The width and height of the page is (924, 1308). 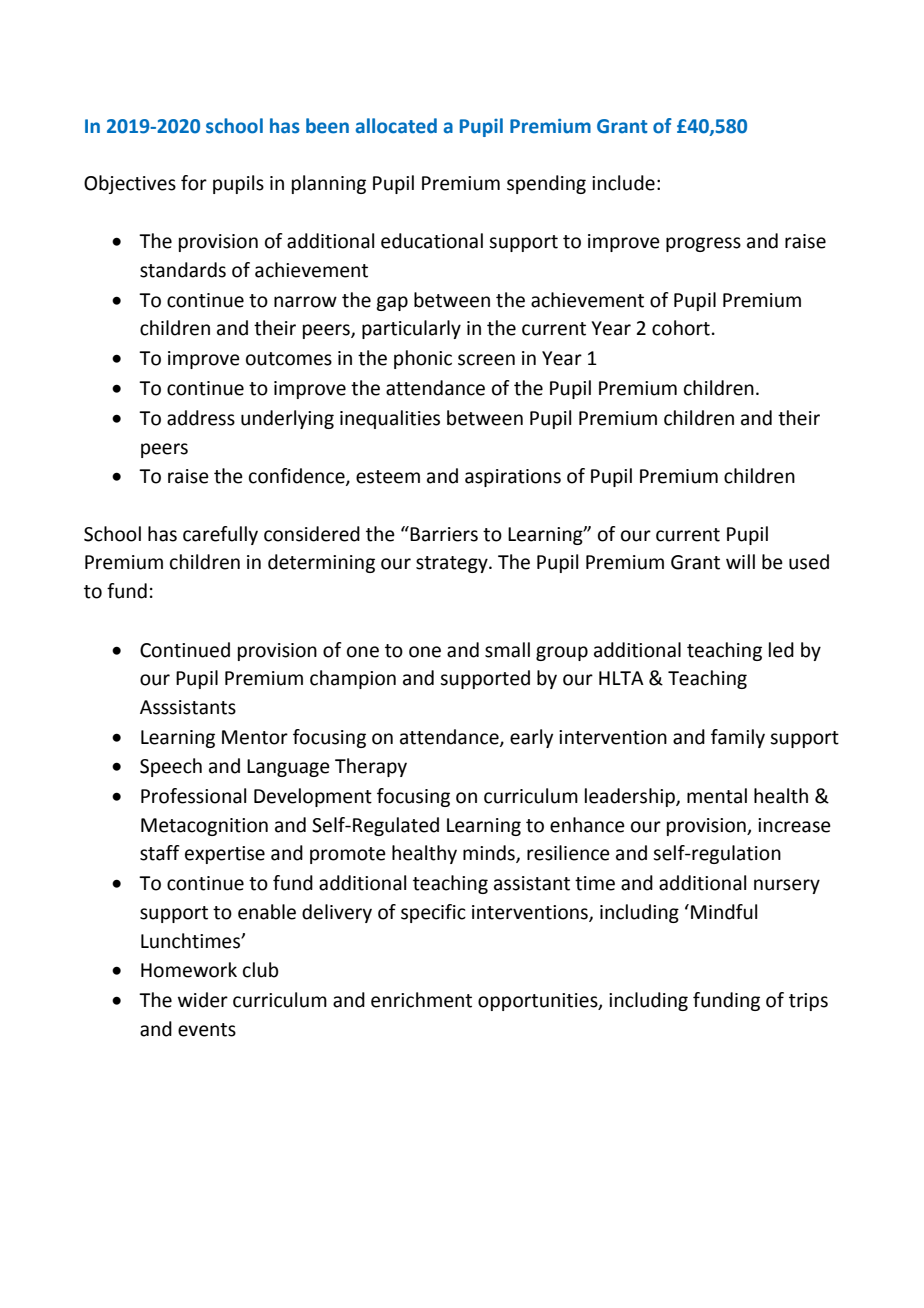 What do you see at coordinates (194, 183) in the page?
I see `for` at bounding box center [194, 183].
